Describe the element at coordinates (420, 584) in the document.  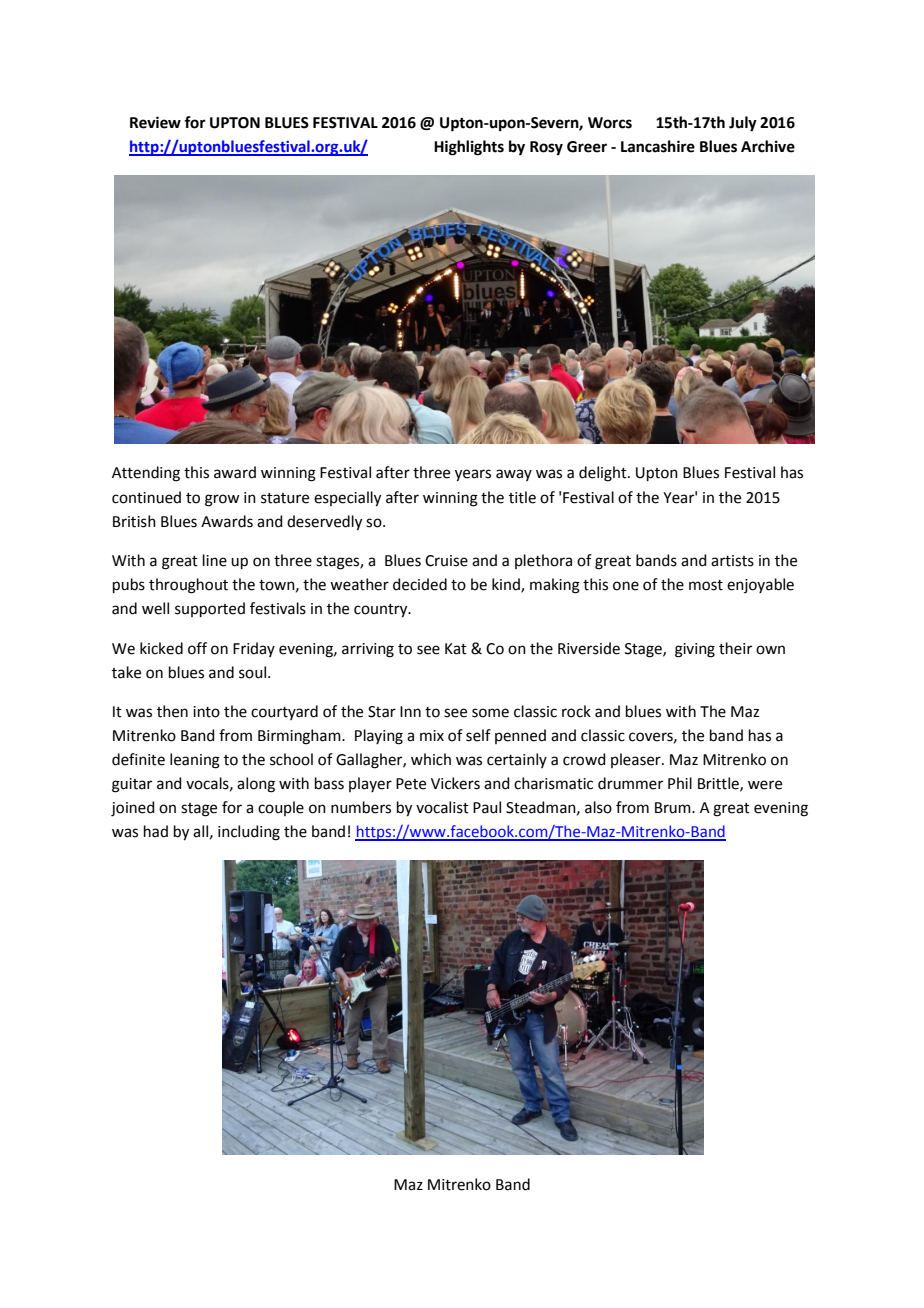
I see `decided` at that location.
